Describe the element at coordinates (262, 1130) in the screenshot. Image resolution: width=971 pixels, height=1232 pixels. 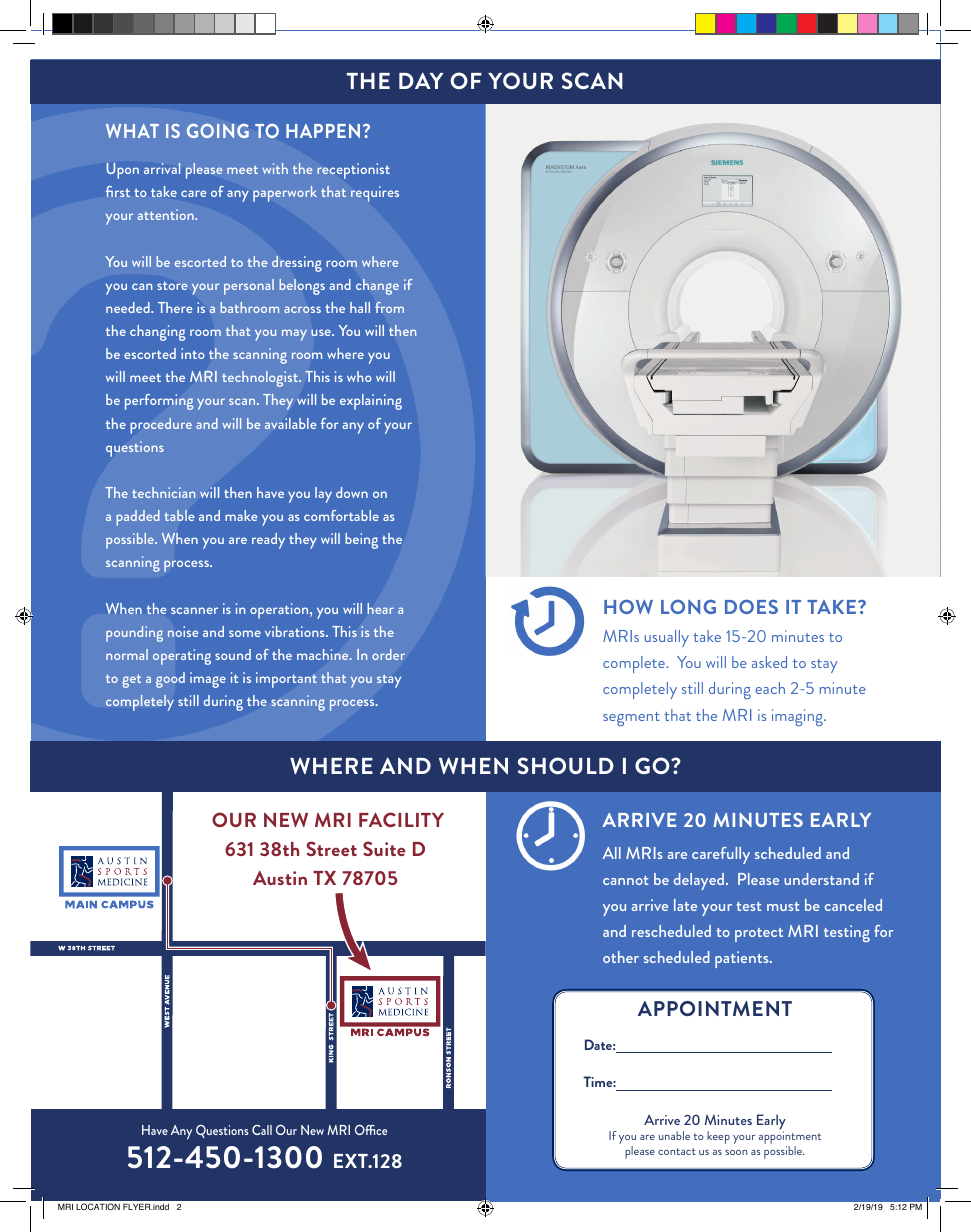
I see `Call` at that location.
